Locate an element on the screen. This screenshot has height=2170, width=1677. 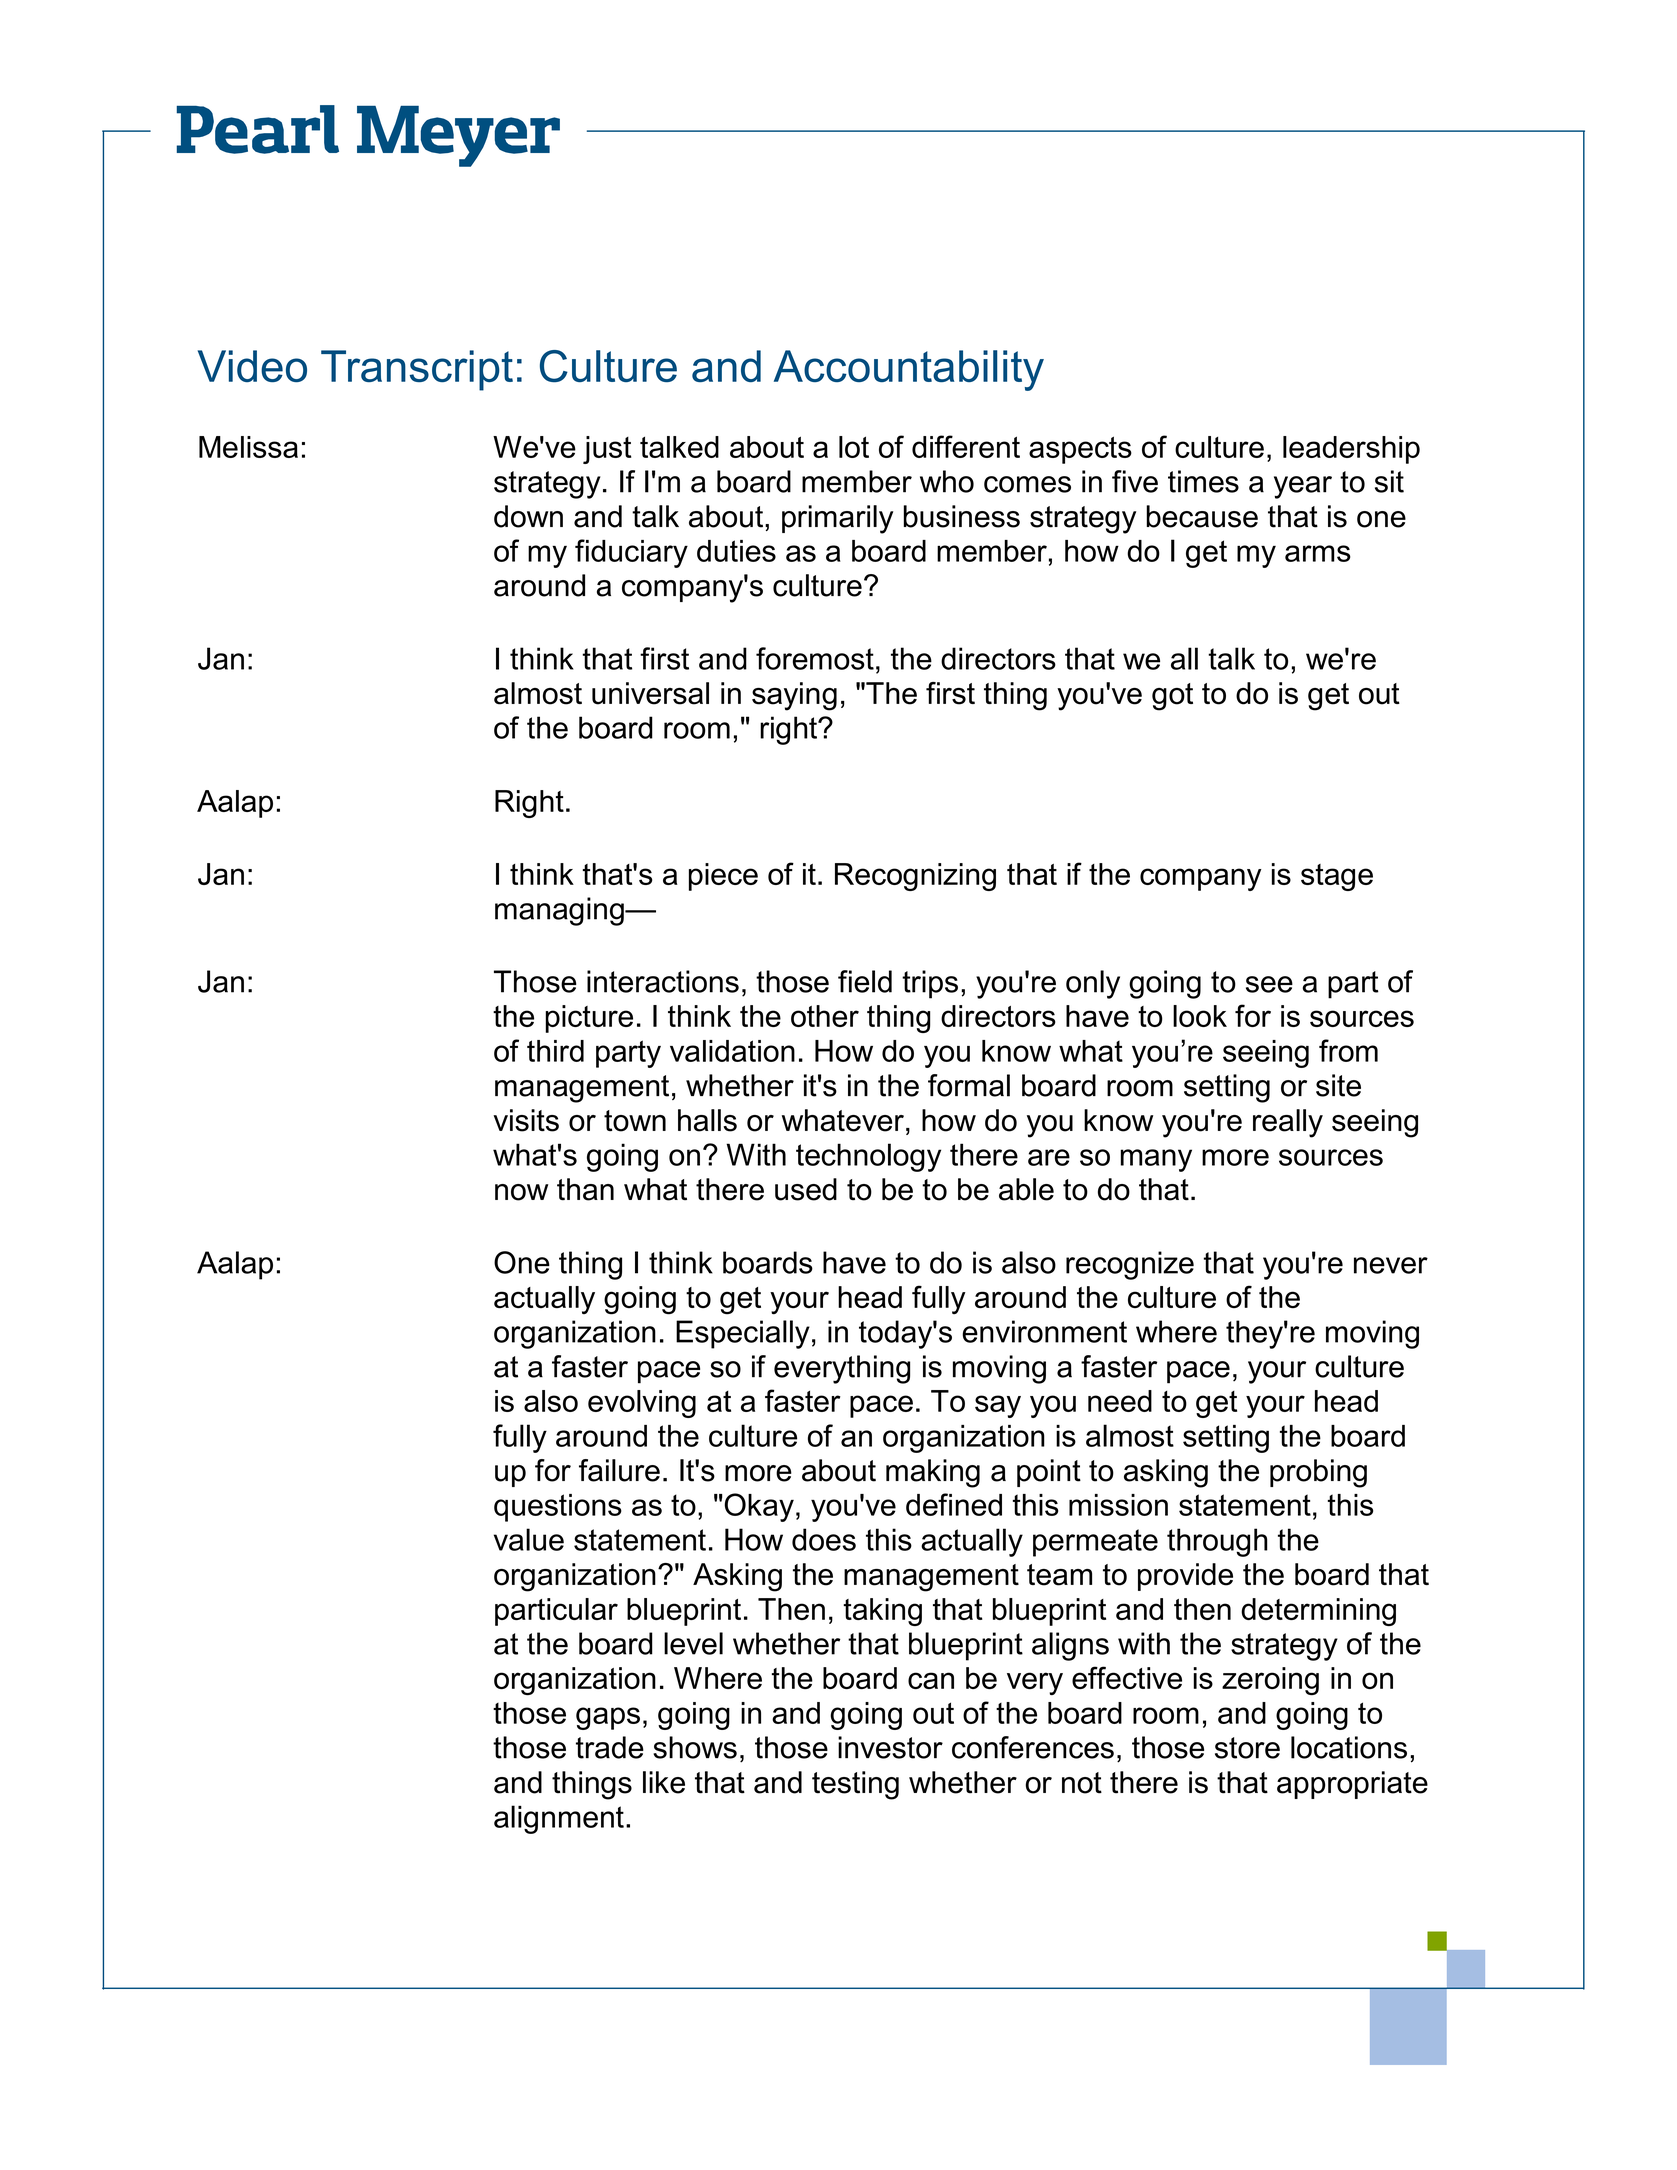
questions is located at coordinates (558, 1508).
